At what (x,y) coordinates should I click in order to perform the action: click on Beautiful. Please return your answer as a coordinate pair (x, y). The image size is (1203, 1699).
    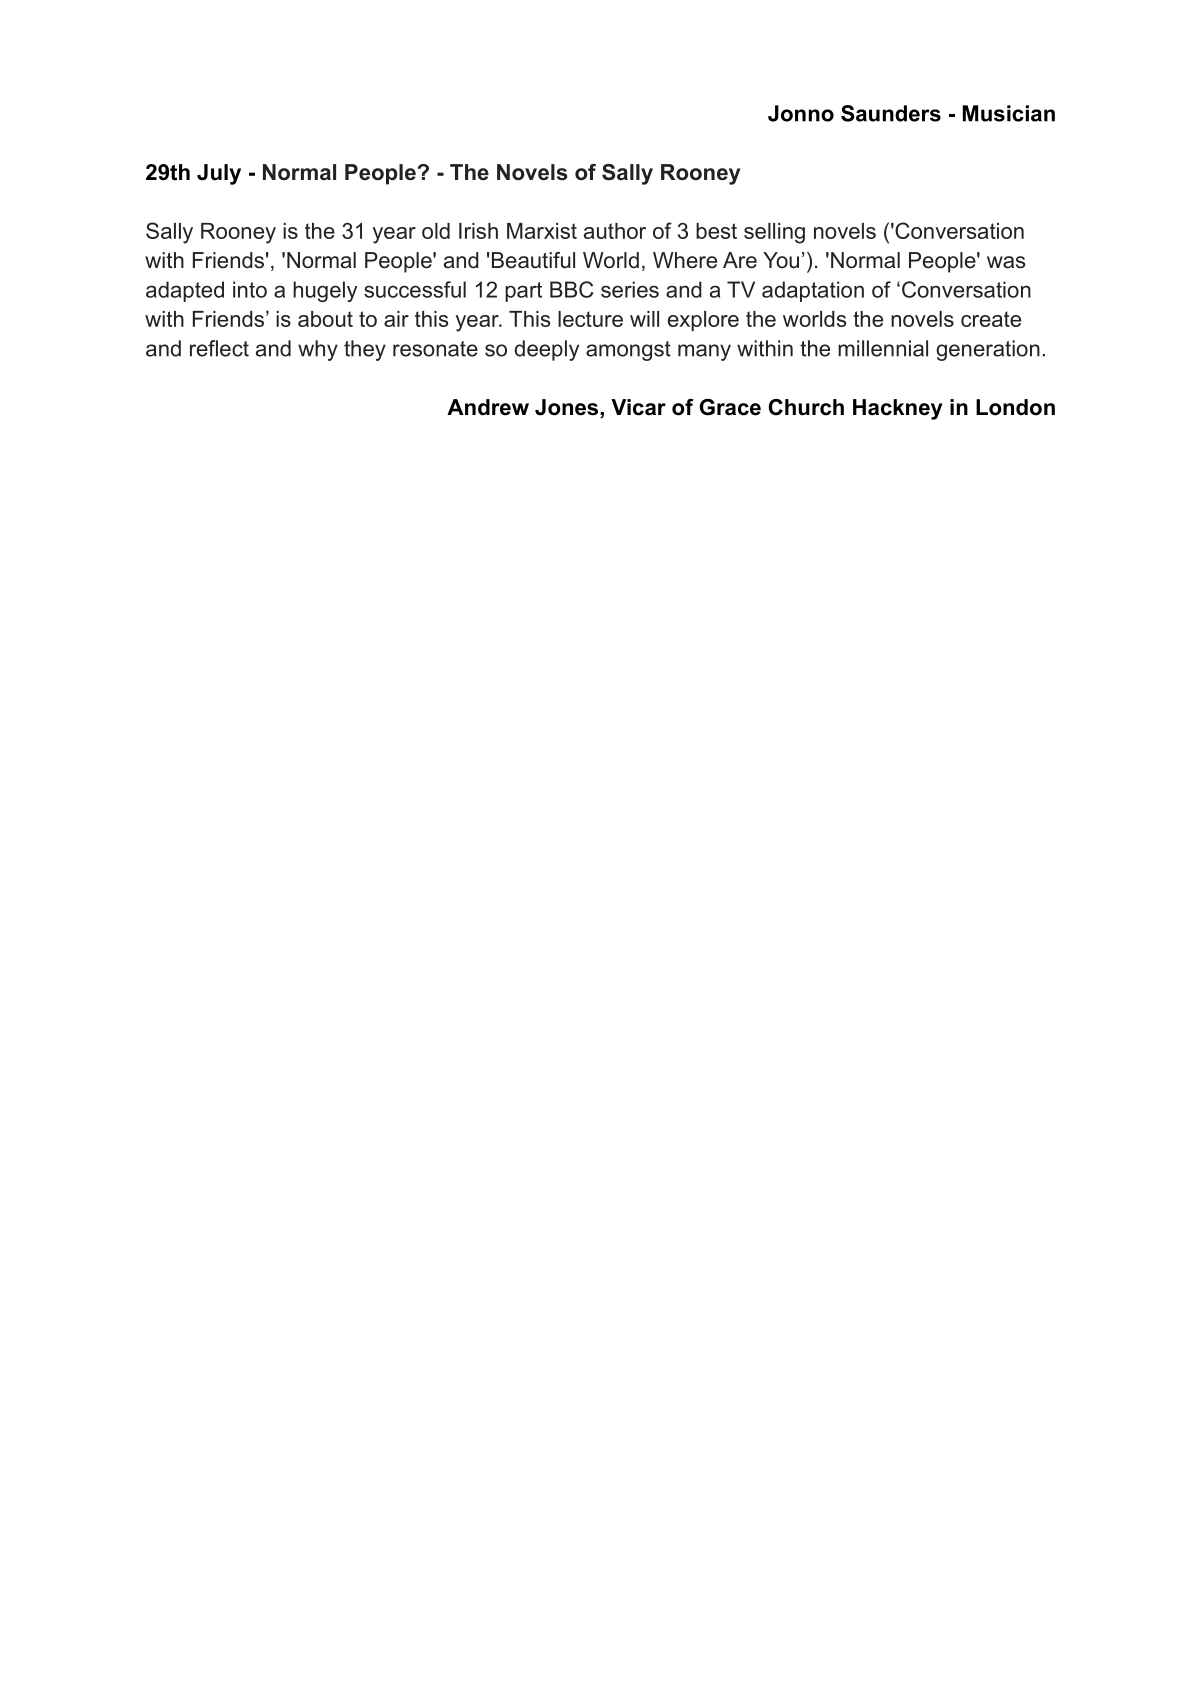
    Looking at the image, I should click on (533, 260).
